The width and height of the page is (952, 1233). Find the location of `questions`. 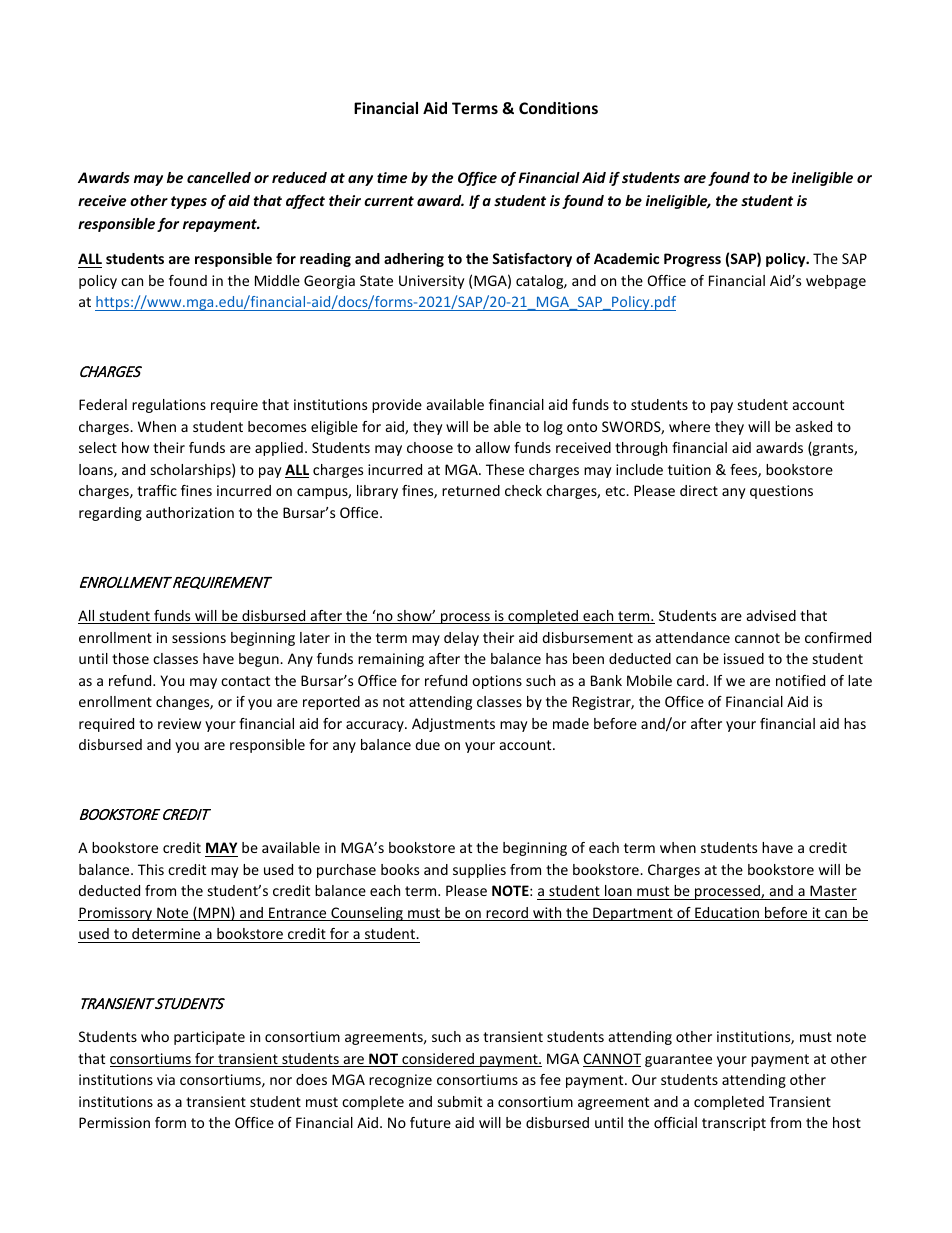

questions is located at coordinates (781, 492).
